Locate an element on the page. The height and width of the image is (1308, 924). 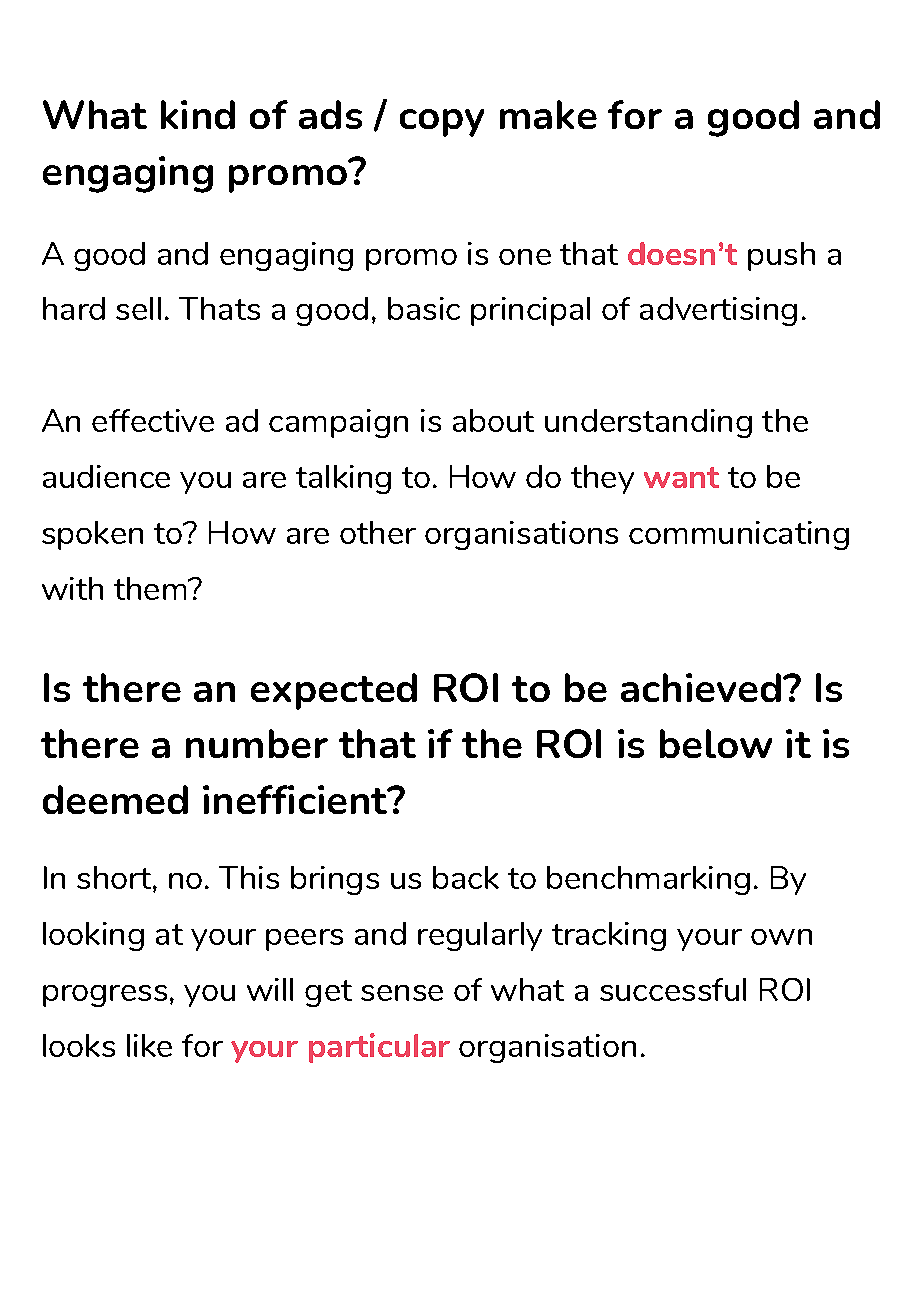
copy is located at coordinates (442, 123).
